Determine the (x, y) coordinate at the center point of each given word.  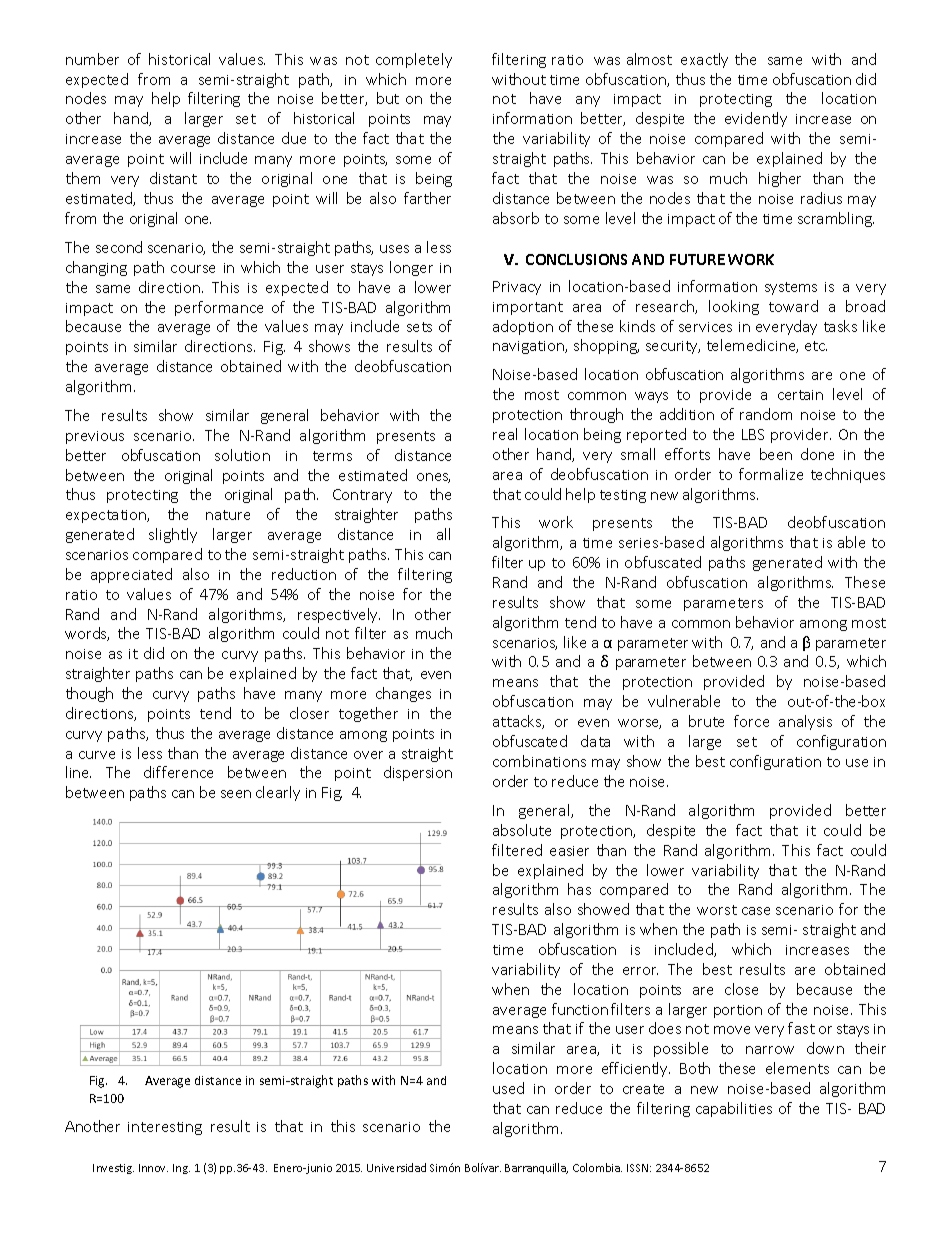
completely (414, 60)
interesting (165, 1128)
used (508, 1088)
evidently (756, 119)
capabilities (734, 1109)
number (92, 59)
